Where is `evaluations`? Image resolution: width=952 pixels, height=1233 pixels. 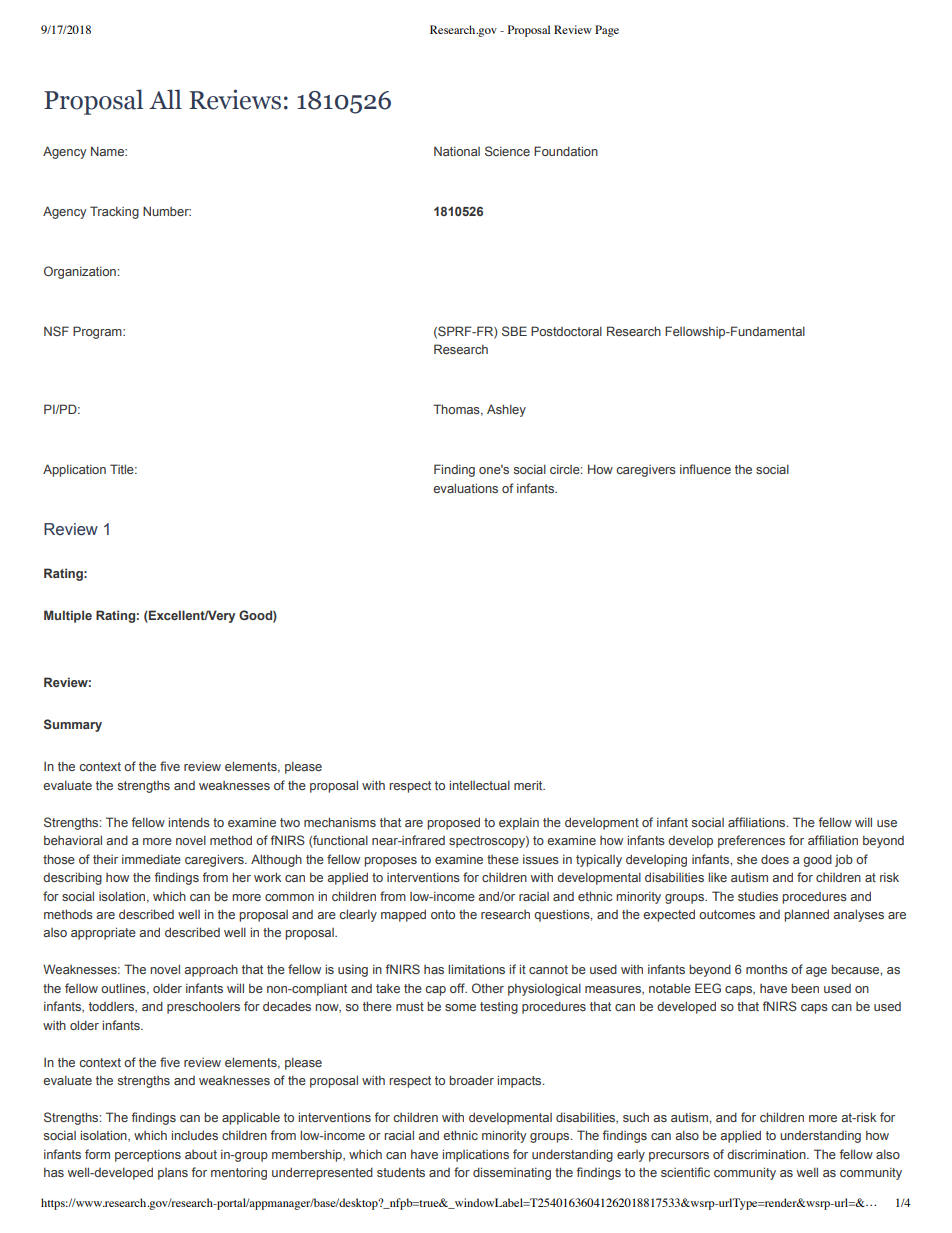
evaluations is located at coordinates (465, 488).
